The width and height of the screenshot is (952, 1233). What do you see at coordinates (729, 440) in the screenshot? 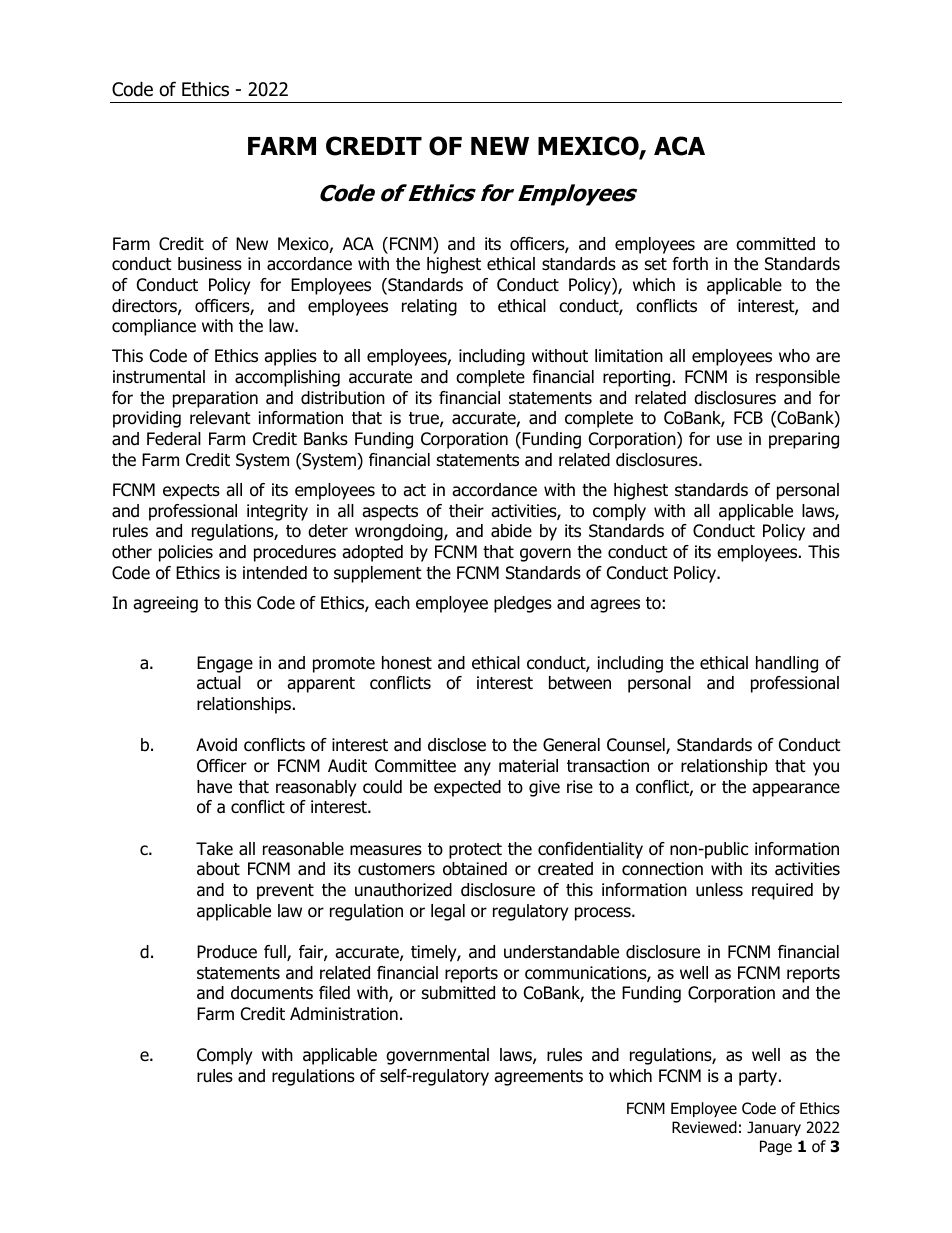
I see `use` at bounding box center [729, 440].
